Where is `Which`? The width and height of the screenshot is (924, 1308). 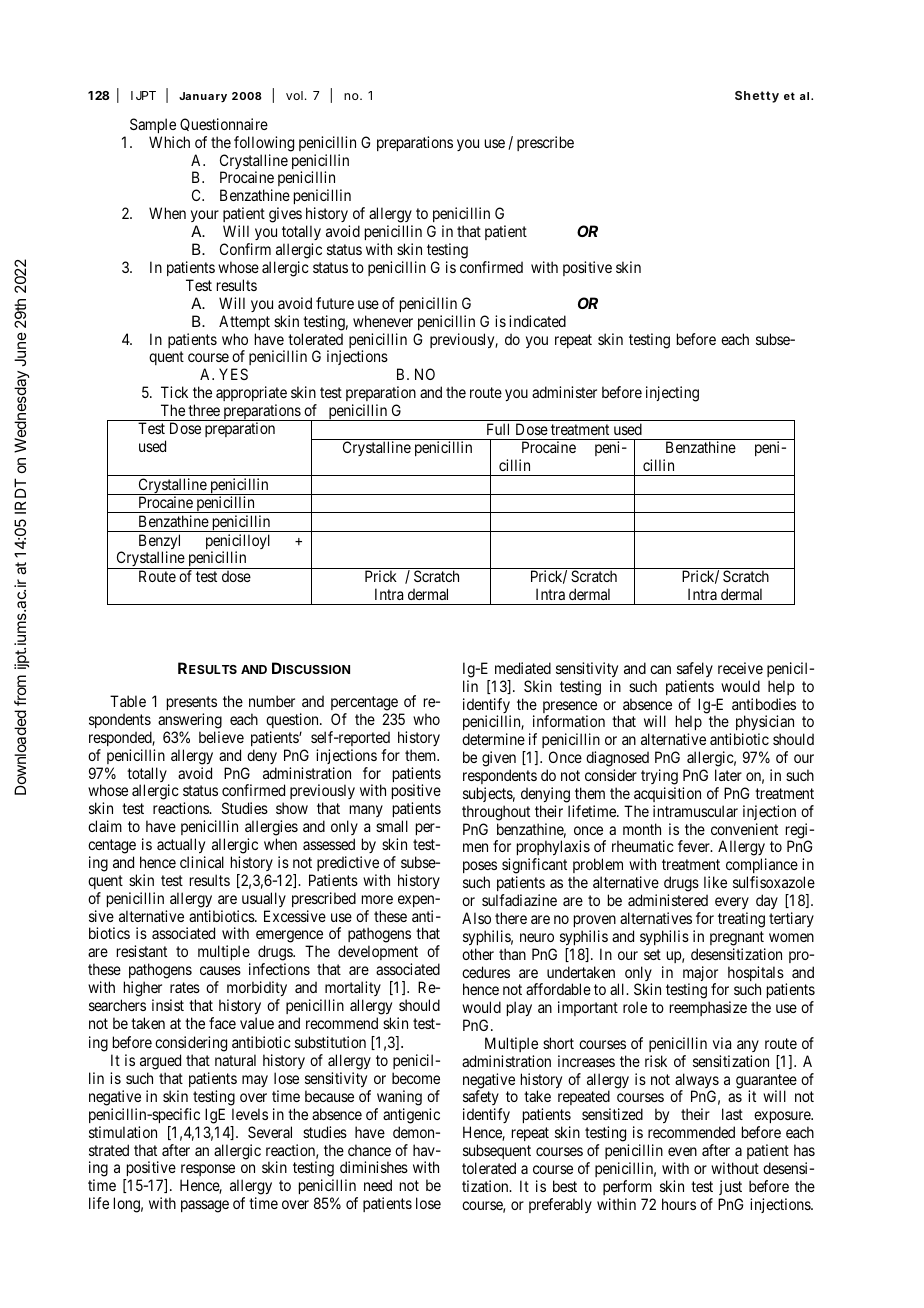
Which is located at coordinates (169, 142).
